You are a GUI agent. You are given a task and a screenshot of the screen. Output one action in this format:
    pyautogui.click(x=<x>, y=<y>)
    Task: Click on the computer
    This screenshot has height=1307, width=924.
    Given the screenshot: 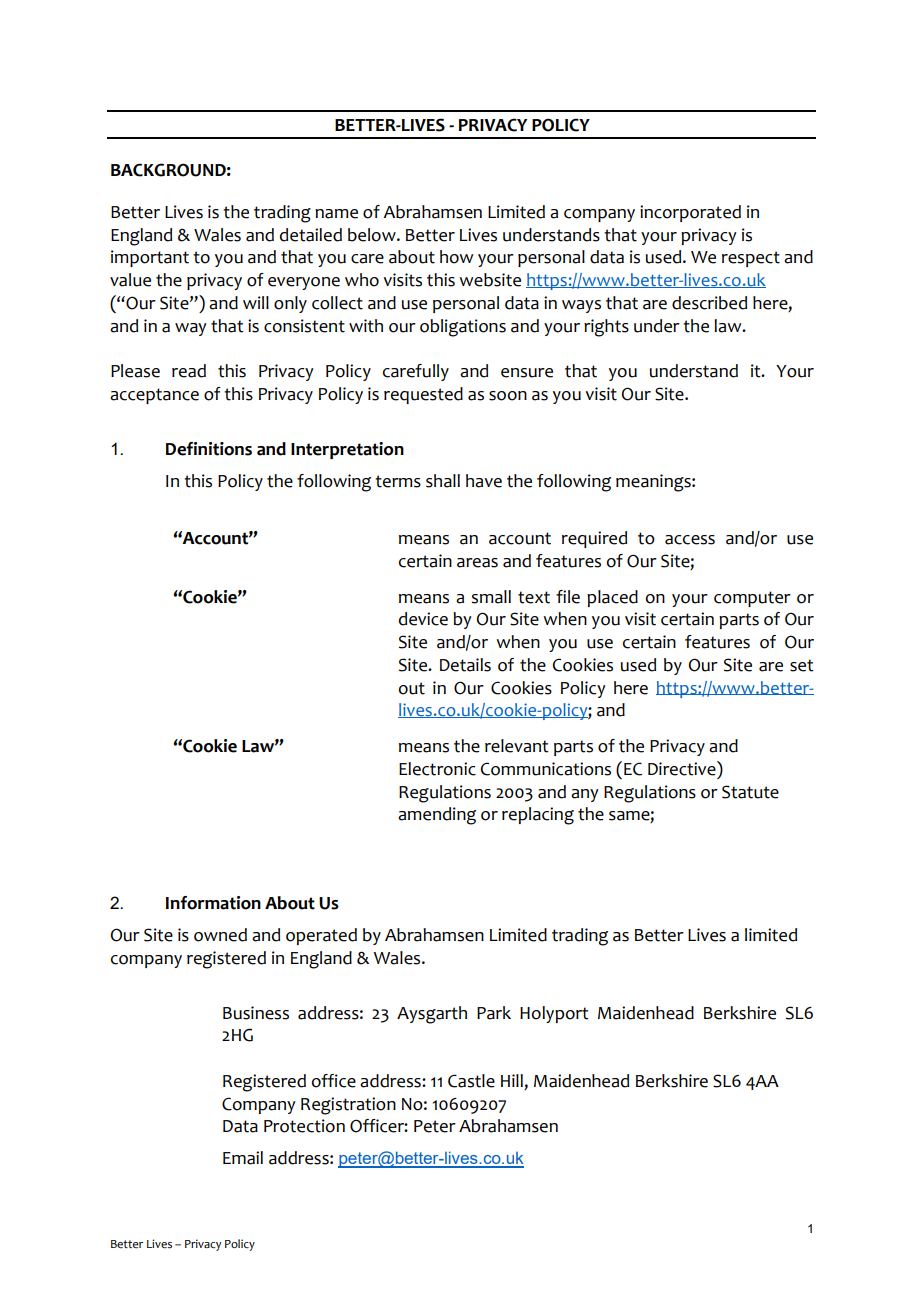 What is the action you would take?
    pyautogui.click(x=752, y=599)
